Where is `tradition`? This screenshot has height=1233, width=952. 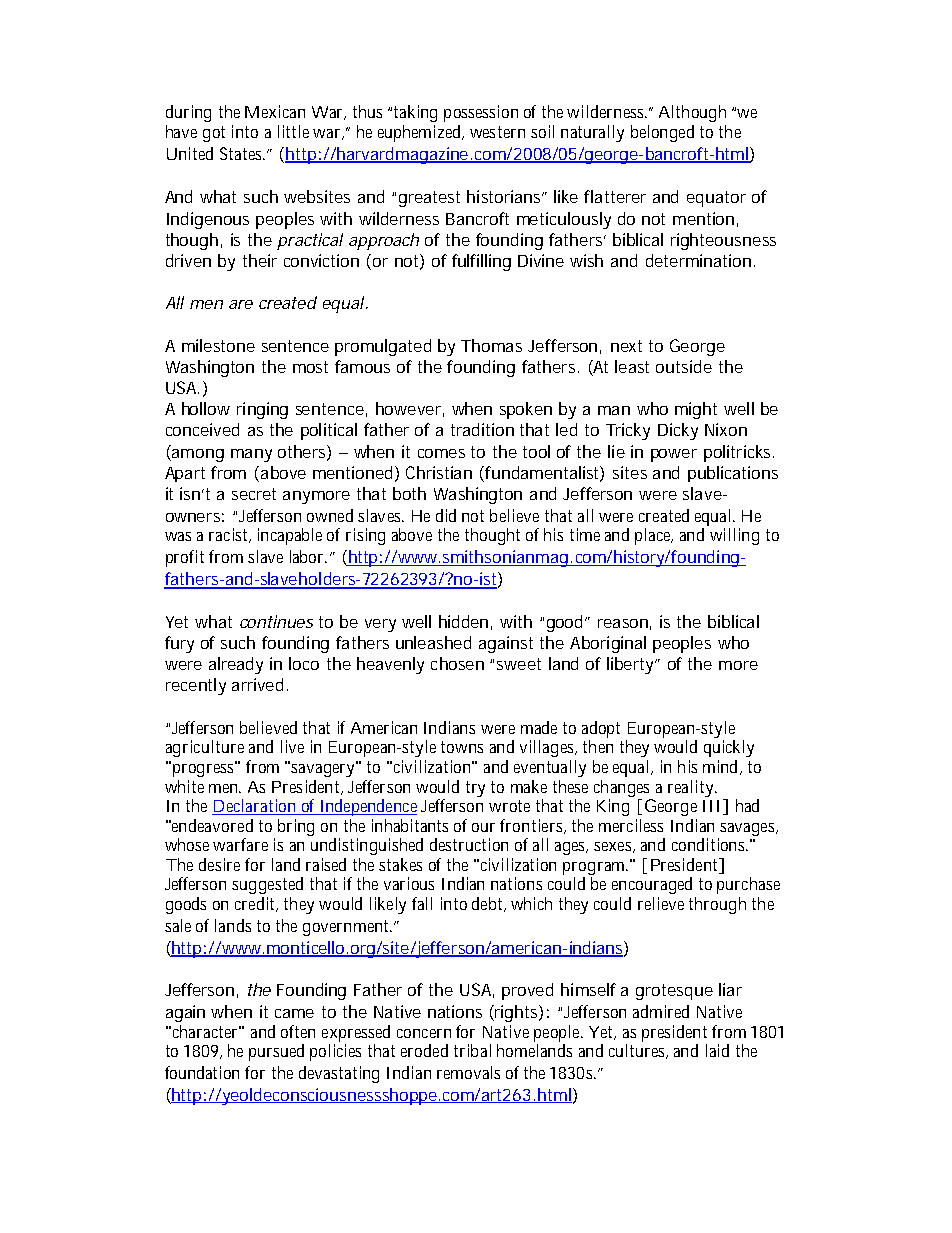 tradition is located at coordinates (482, 429).
